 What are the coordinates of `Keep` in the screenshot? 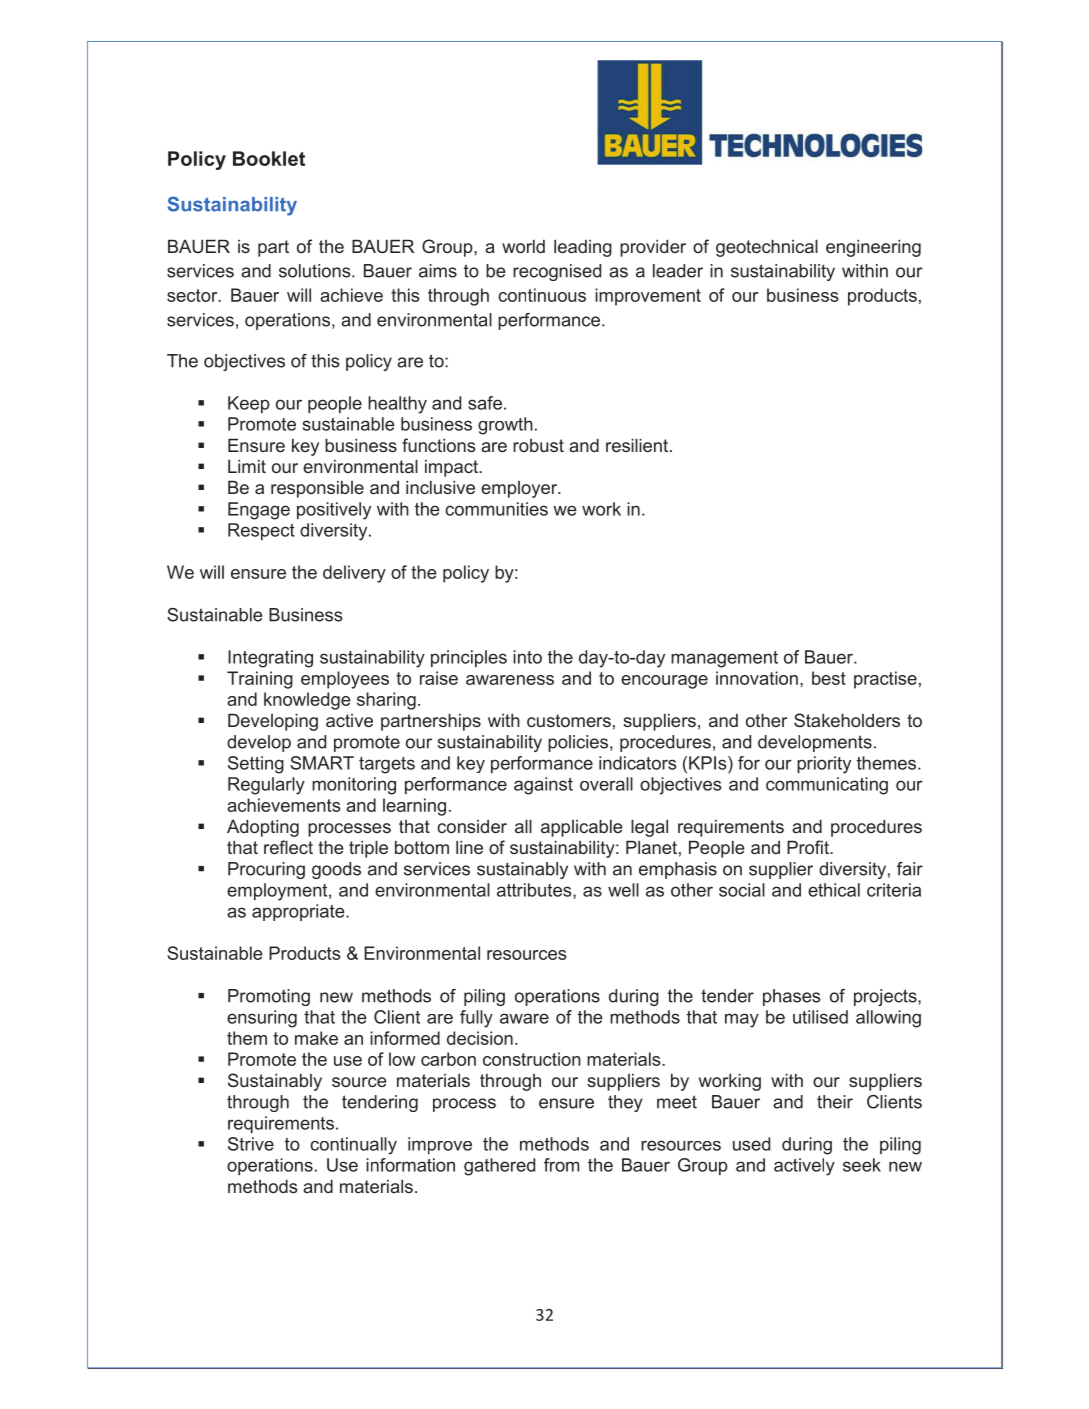 It's located at (249, 404).
